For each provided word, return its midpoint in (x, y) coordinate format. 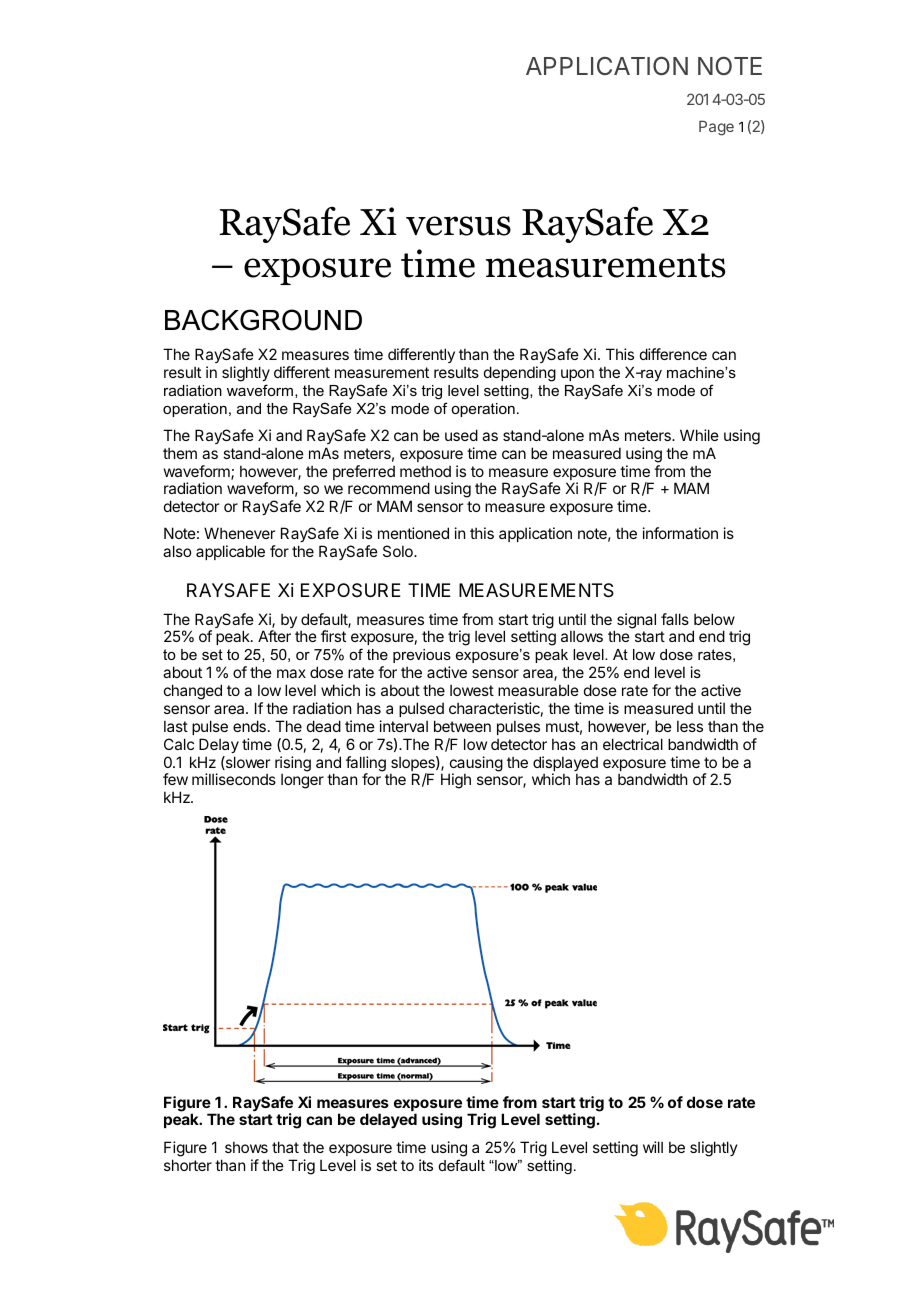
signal (636, 621)
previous (422, 656)
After (274, 636)
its (426, 1165)
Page (716, 128)
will (653, 1147)
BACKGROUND (263, 320)
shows (246, 1147)
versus (458, 226)
